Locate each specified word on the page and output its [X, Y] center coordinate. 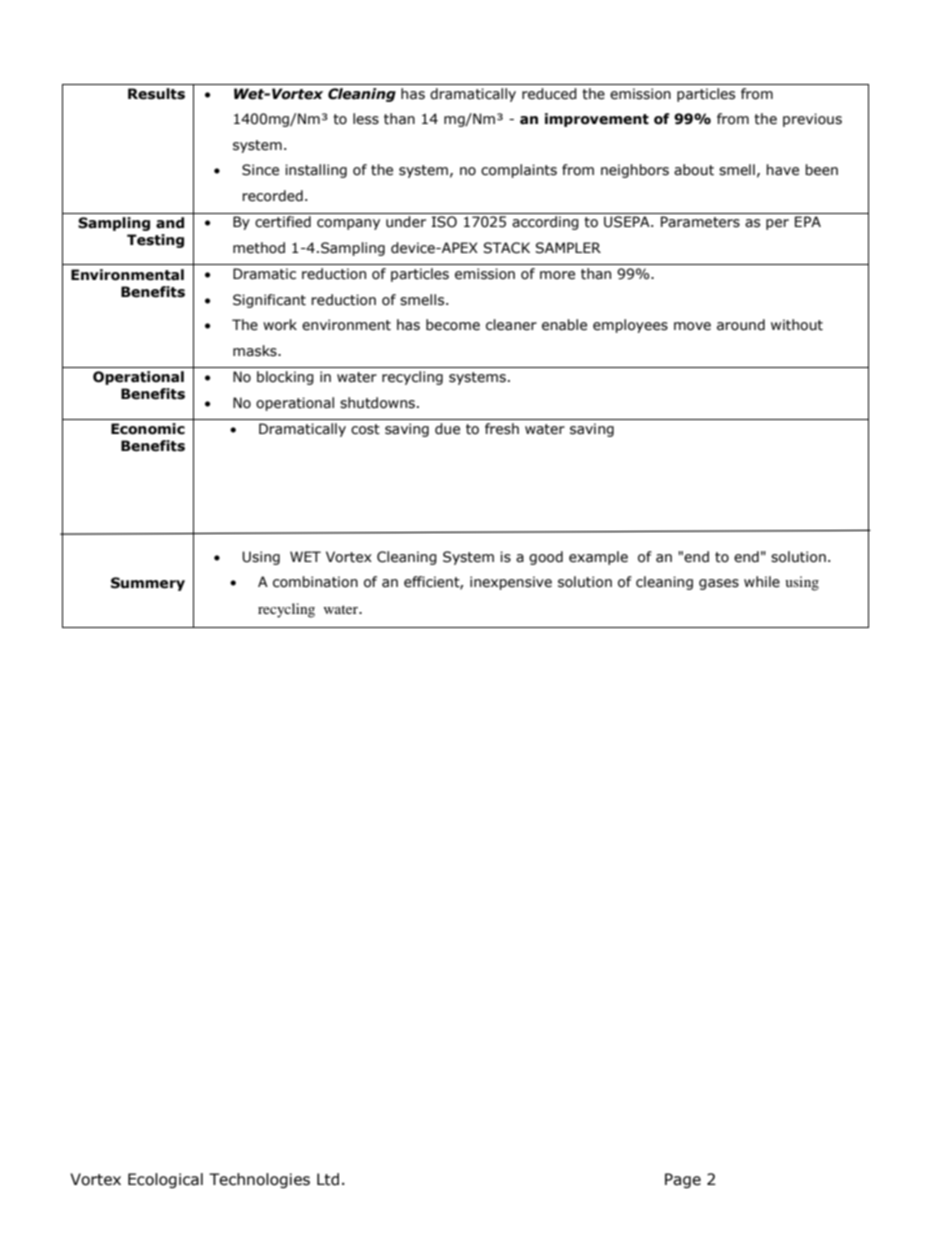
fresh [502, 429]
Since [260, 170]
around [741, 325]
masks [256, 351]
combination [315, 582]
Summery [148, 584]
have [782, 170]
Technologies [259, 1180]
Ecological [165, 1180]
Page [683, 1180]
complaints [519, 171]
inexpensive [511, 583]
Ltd [328, 1179]
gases [719, 584]
